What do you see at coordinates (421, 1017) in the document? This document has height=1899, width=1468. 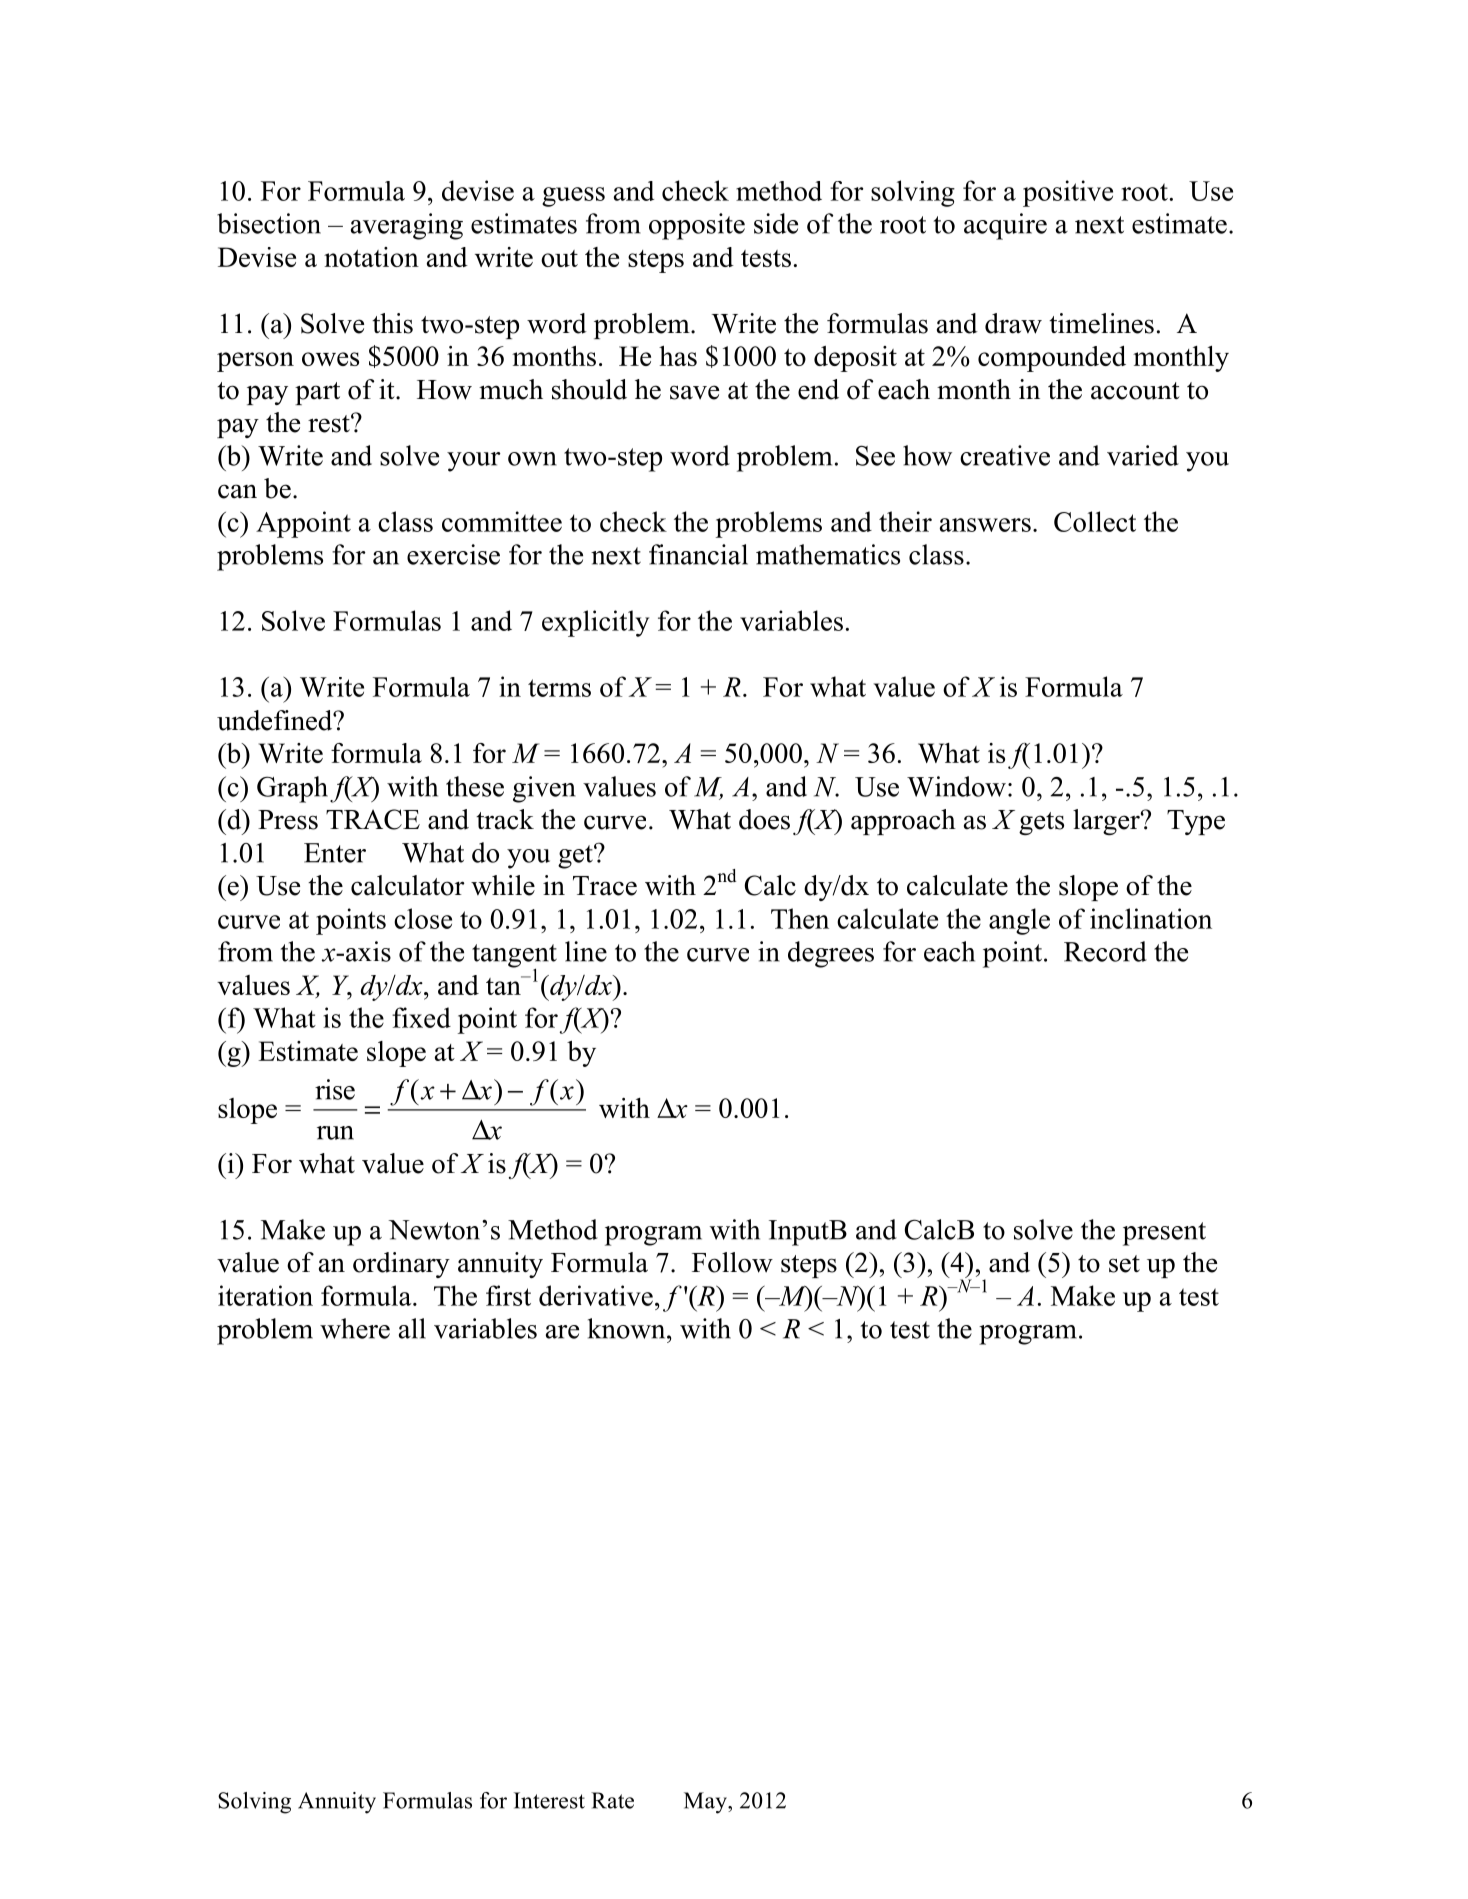 I see `fixed` at bounding box center [421, 1017].
